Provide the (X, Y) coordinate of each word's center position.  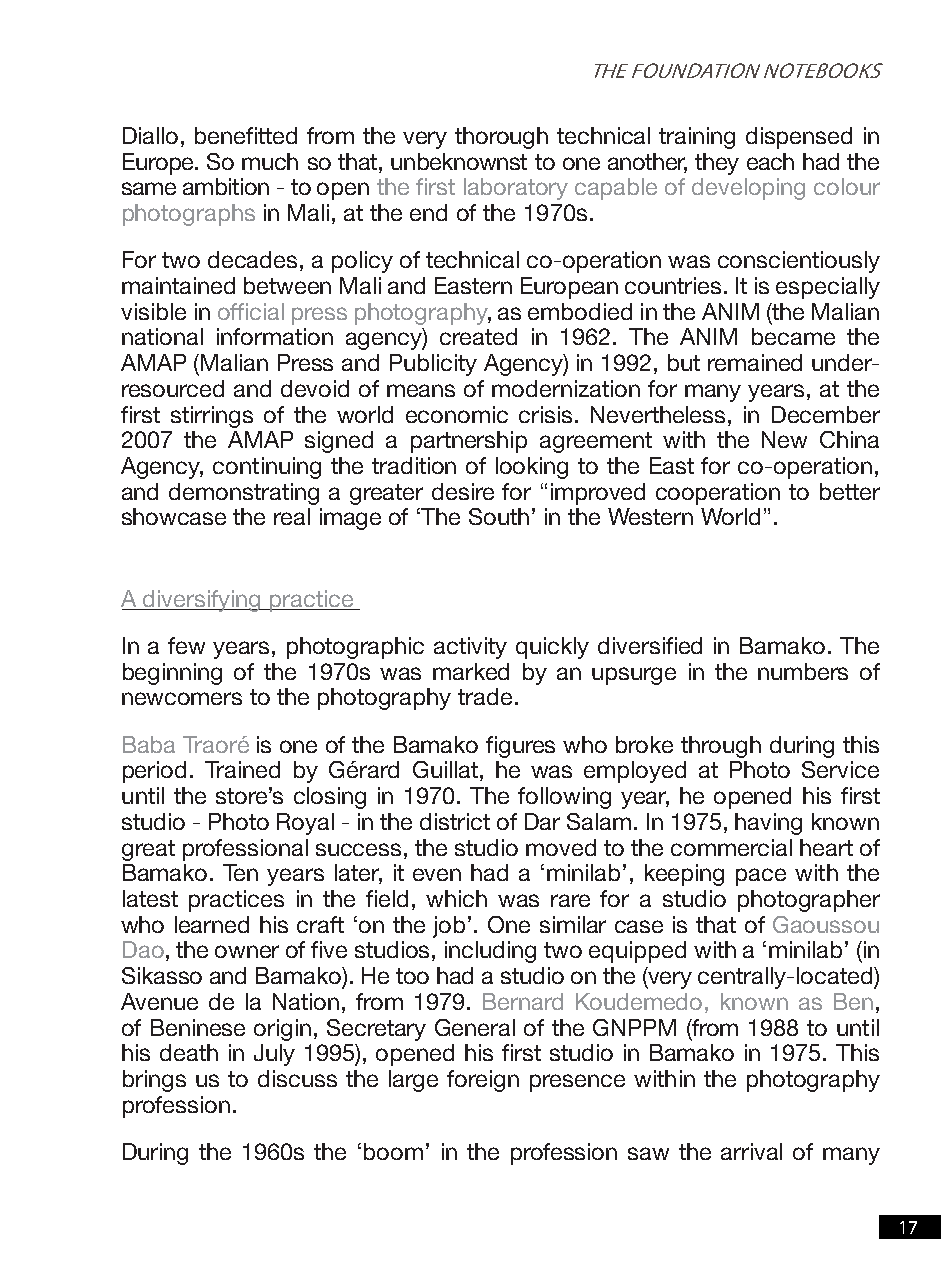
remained (755, 362)
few (186, 645)
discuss (297, 1078)
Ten (240, 872)
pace (761, 877)
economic (457, 414)
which (456, 898)
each (770, 161)
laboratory (516, 189)
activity (470, 648)
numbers (803, 671)
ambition (226, 186)
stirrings (212, 417)
